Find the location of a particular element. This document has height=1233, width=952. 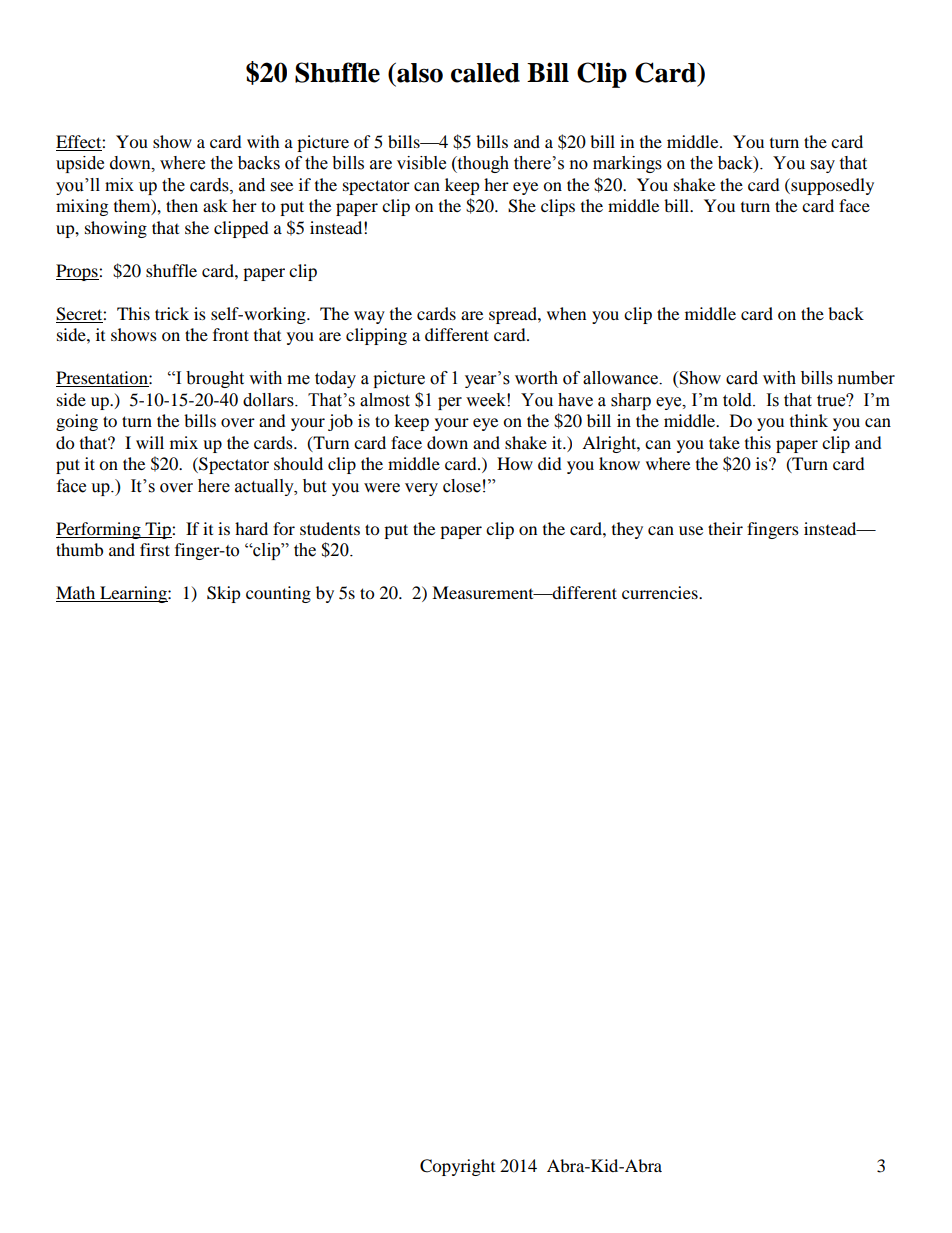

will is located at coordinates (150, 442).
